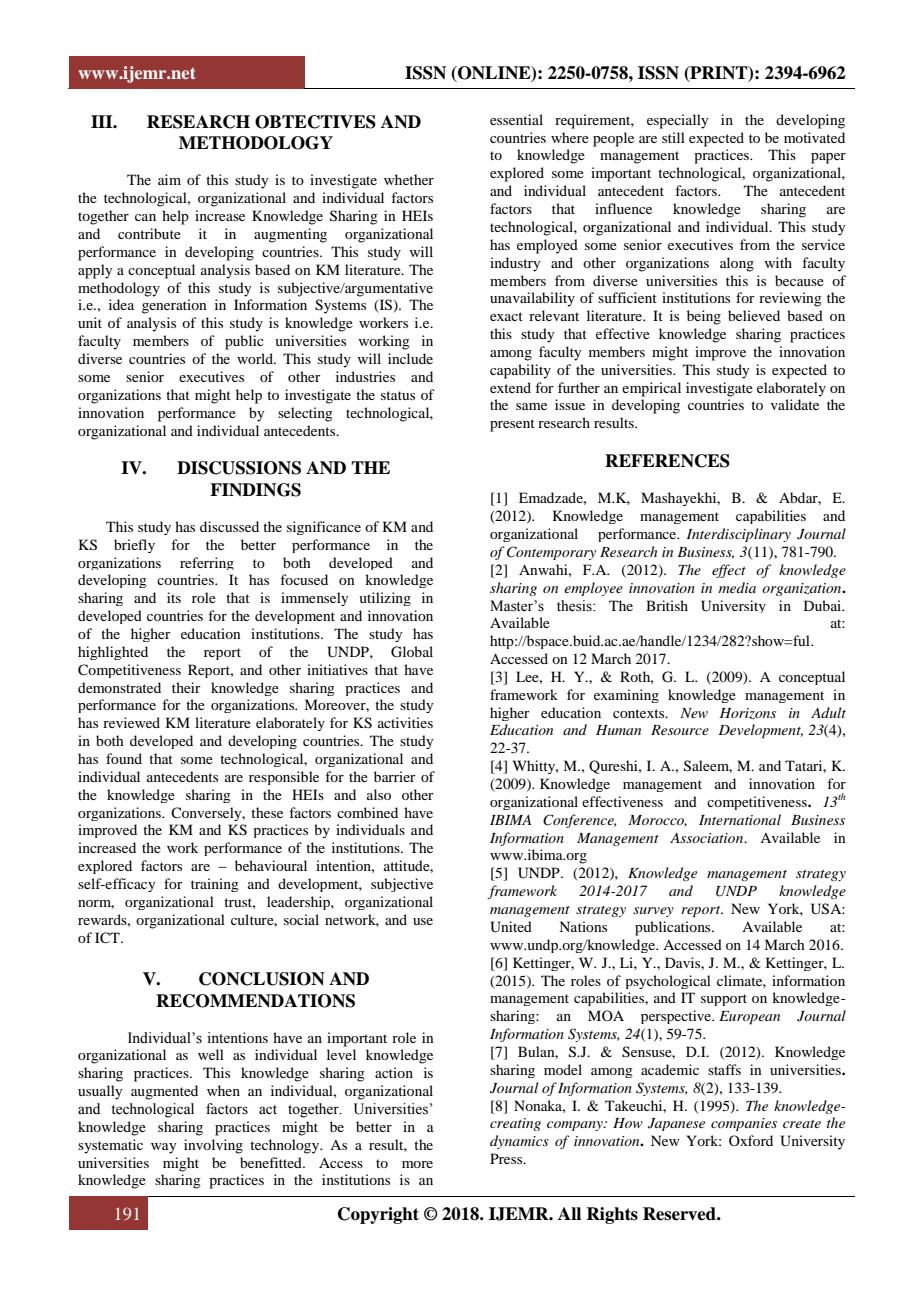 The height and width of the screenshot is (1307, 924). What do you see at coordinates (507, 1158) in the screenshot?
I see `Press` at bounding box center [507, 1158].
